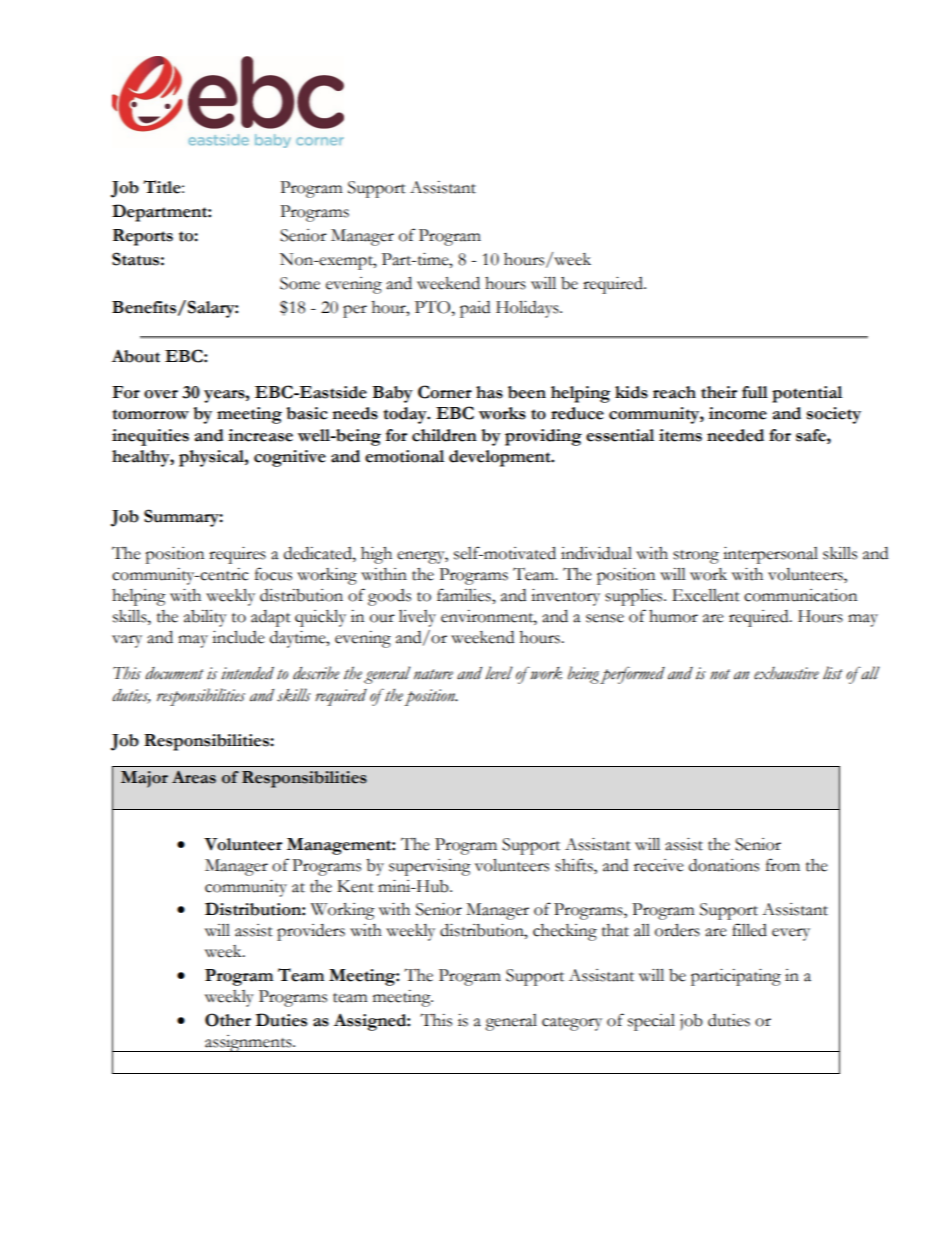 The height and width of the page is (1233, 952). Describe the element at coordinates (194, 777) in the page. I see `Areas` at that location.
